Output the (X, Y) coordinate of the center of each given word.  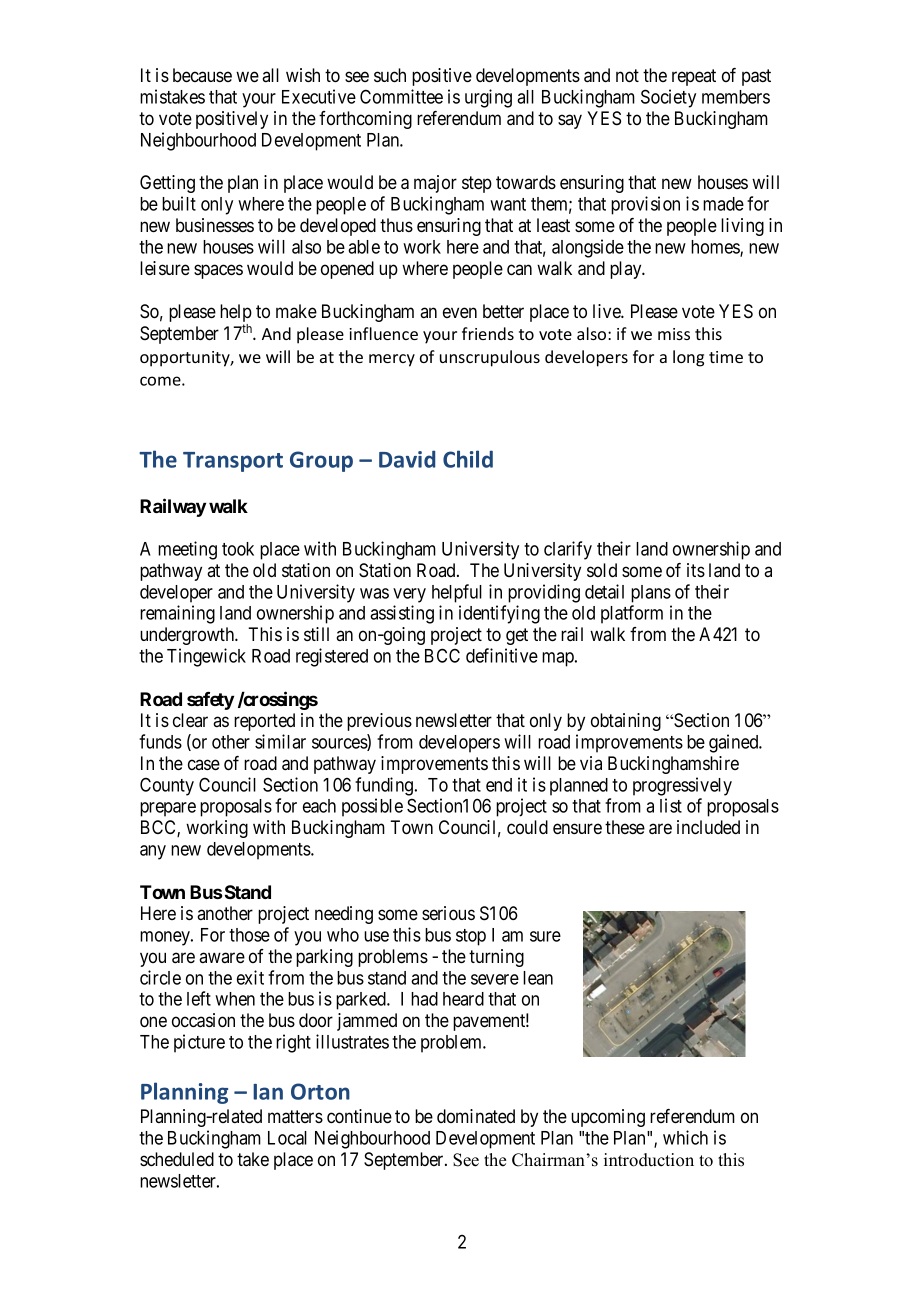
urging (488, 98)
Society (668, 98)
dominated (476, 1116)
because (202, 75)
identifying (499, 614)
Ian (268, 1092)
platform (632, 614)
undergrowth (188, 636)
